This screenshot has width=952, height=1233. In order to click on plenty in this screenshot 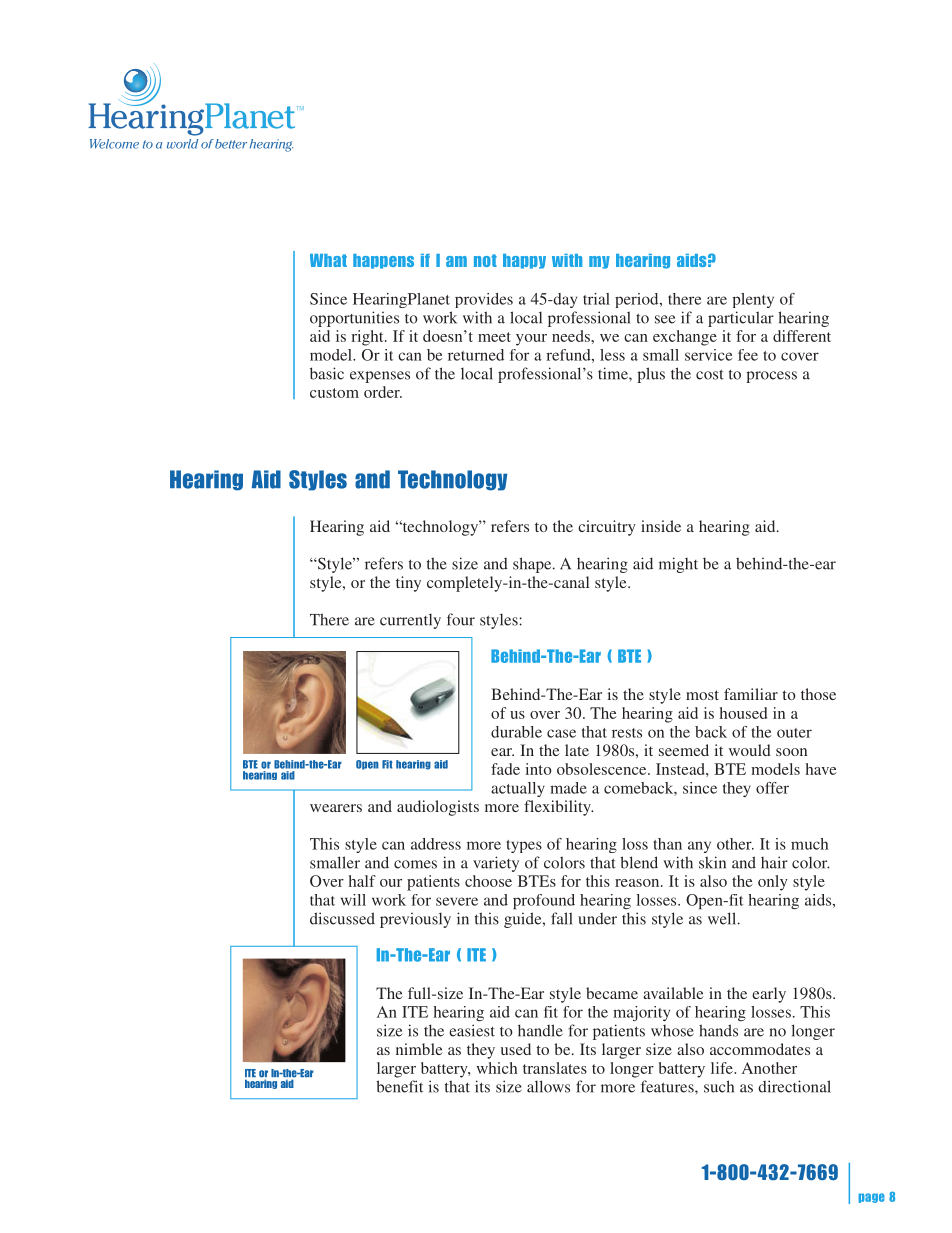, I will do `click(753, 300)`.
